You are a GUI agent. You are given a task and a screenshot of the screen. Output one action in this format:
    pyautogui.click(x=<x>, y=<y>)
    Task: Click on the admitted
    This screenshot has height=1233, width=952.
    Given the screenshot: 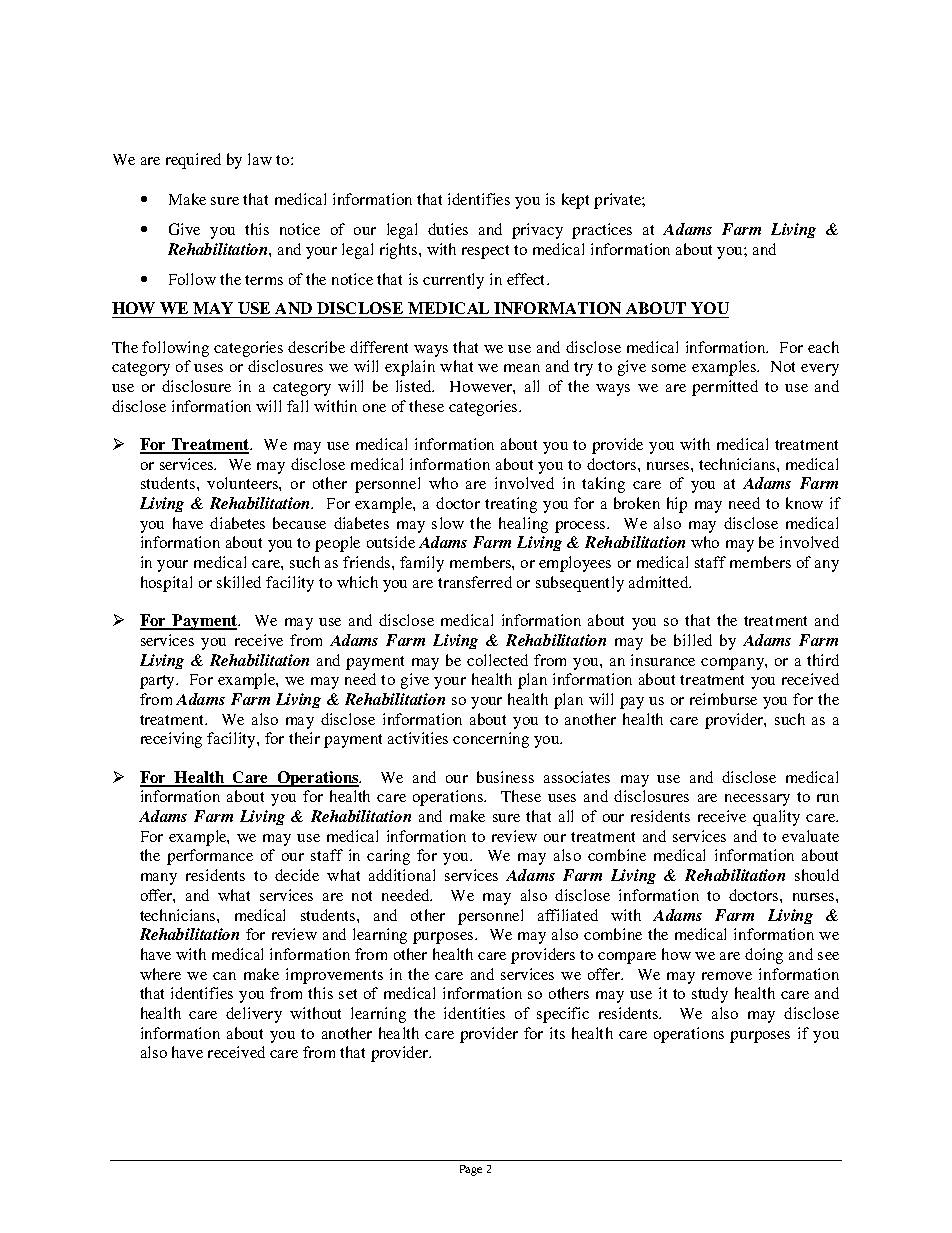 What is the action you would take?
    pyautogui.click(x=660, y=582)
